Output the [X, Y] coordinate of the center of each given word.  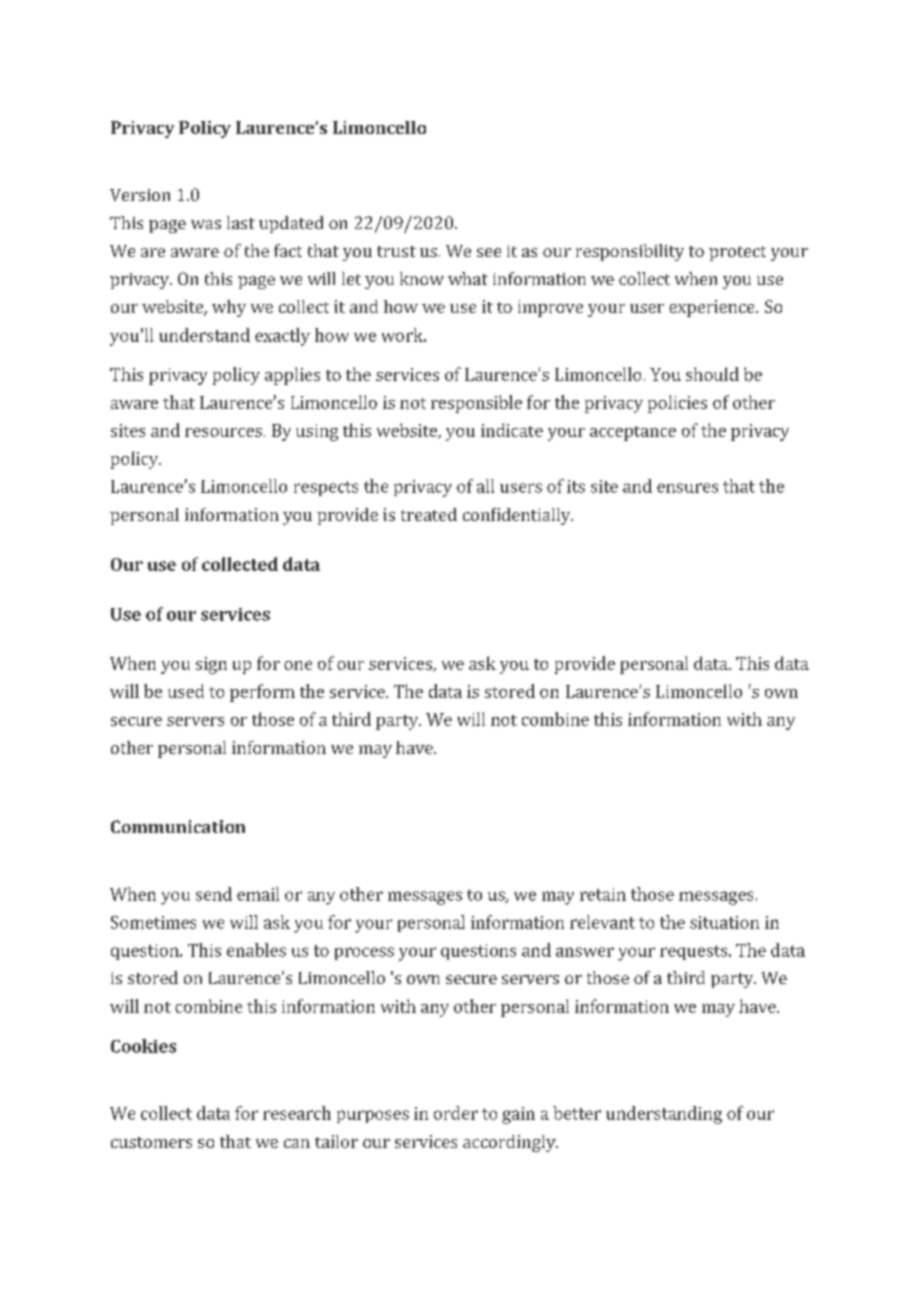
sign [211, 665]
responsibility [630, 252]
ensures [687, 488]
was [206, 224]
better [577, 1113]
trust [396, 251]
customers [151, 1142]
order [456, 1113]
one [298, 665]
